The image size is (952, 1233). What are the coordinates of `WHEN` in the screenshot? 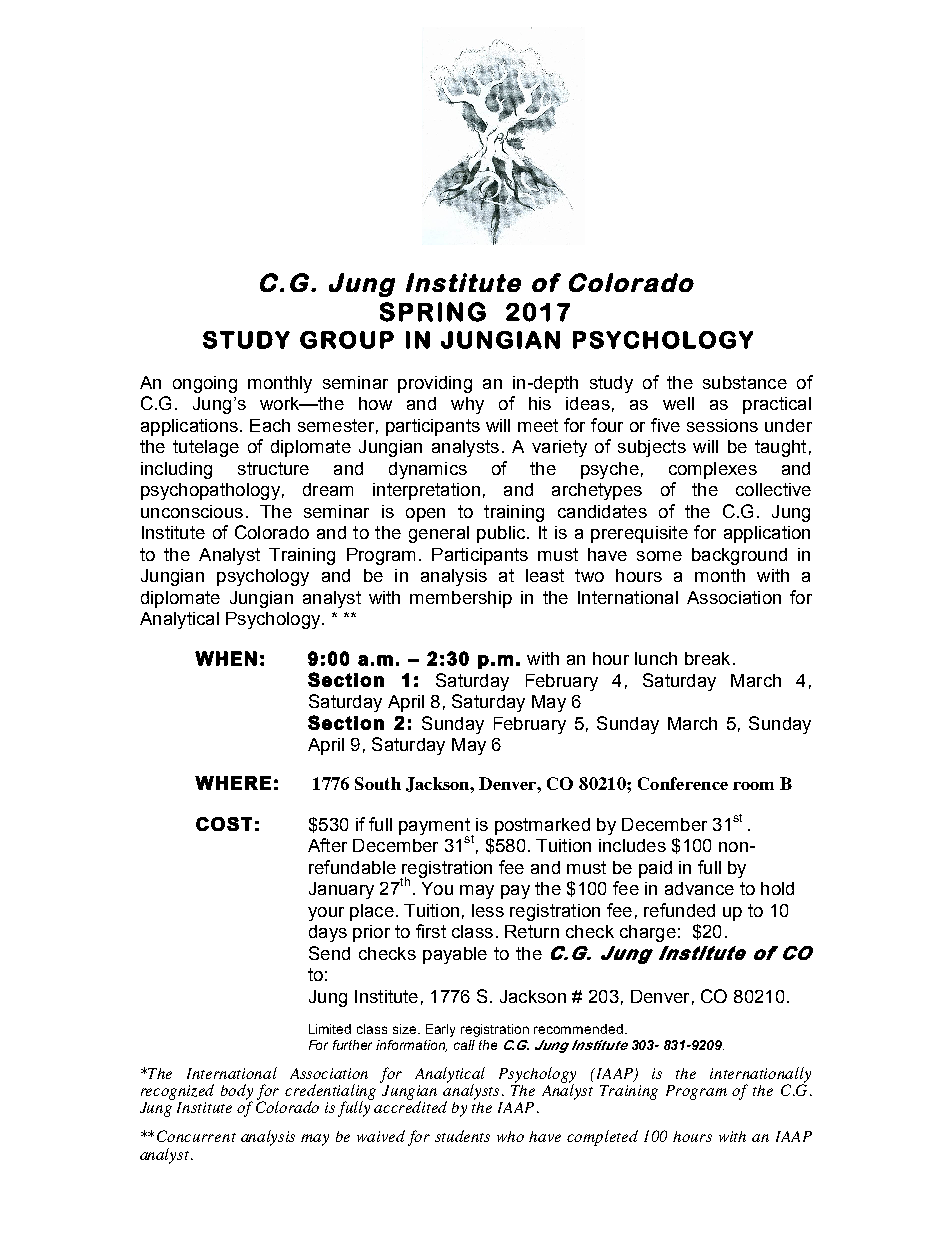 It's located at (226, 658).
